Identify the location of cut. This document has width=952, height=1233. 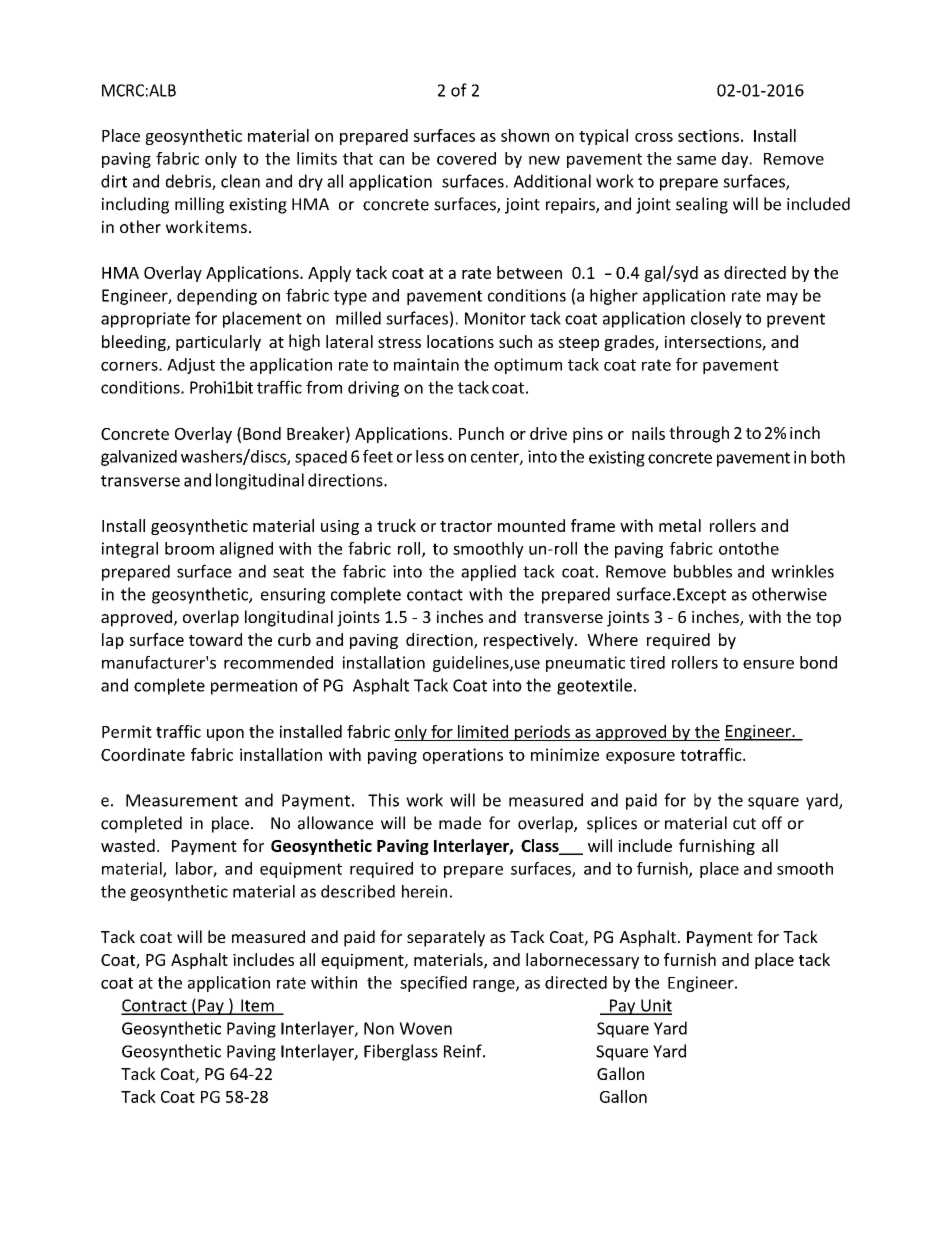
(744, 824).
